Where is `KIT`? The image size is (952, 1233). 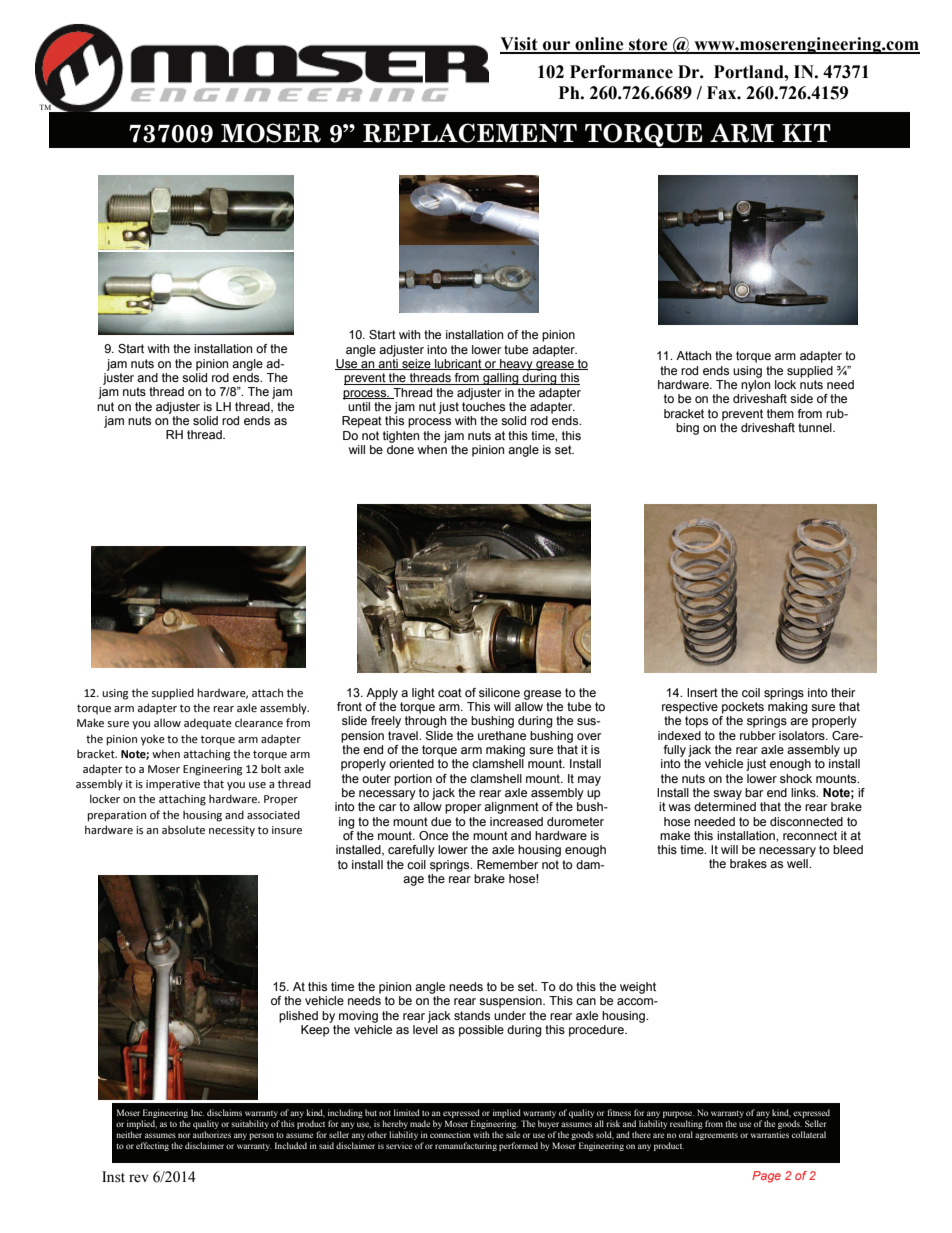
KIT is located at coordinates (806, 133).
